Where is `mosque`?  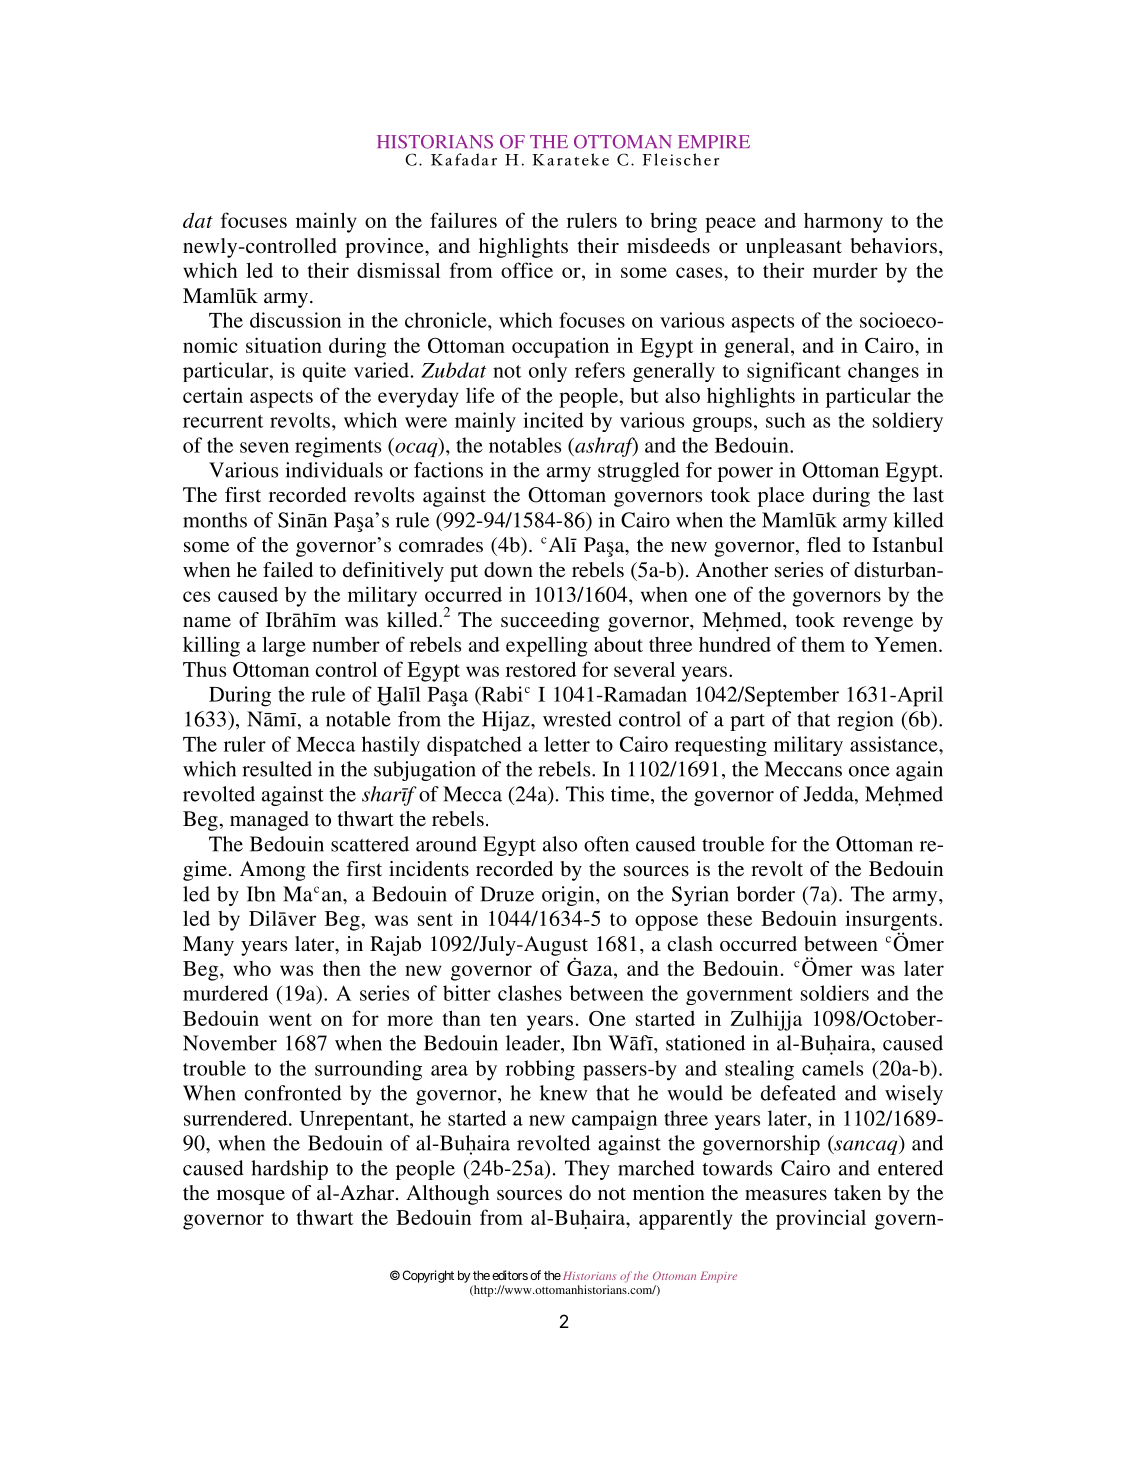 mosque is located at coordinates (251, 1197).
